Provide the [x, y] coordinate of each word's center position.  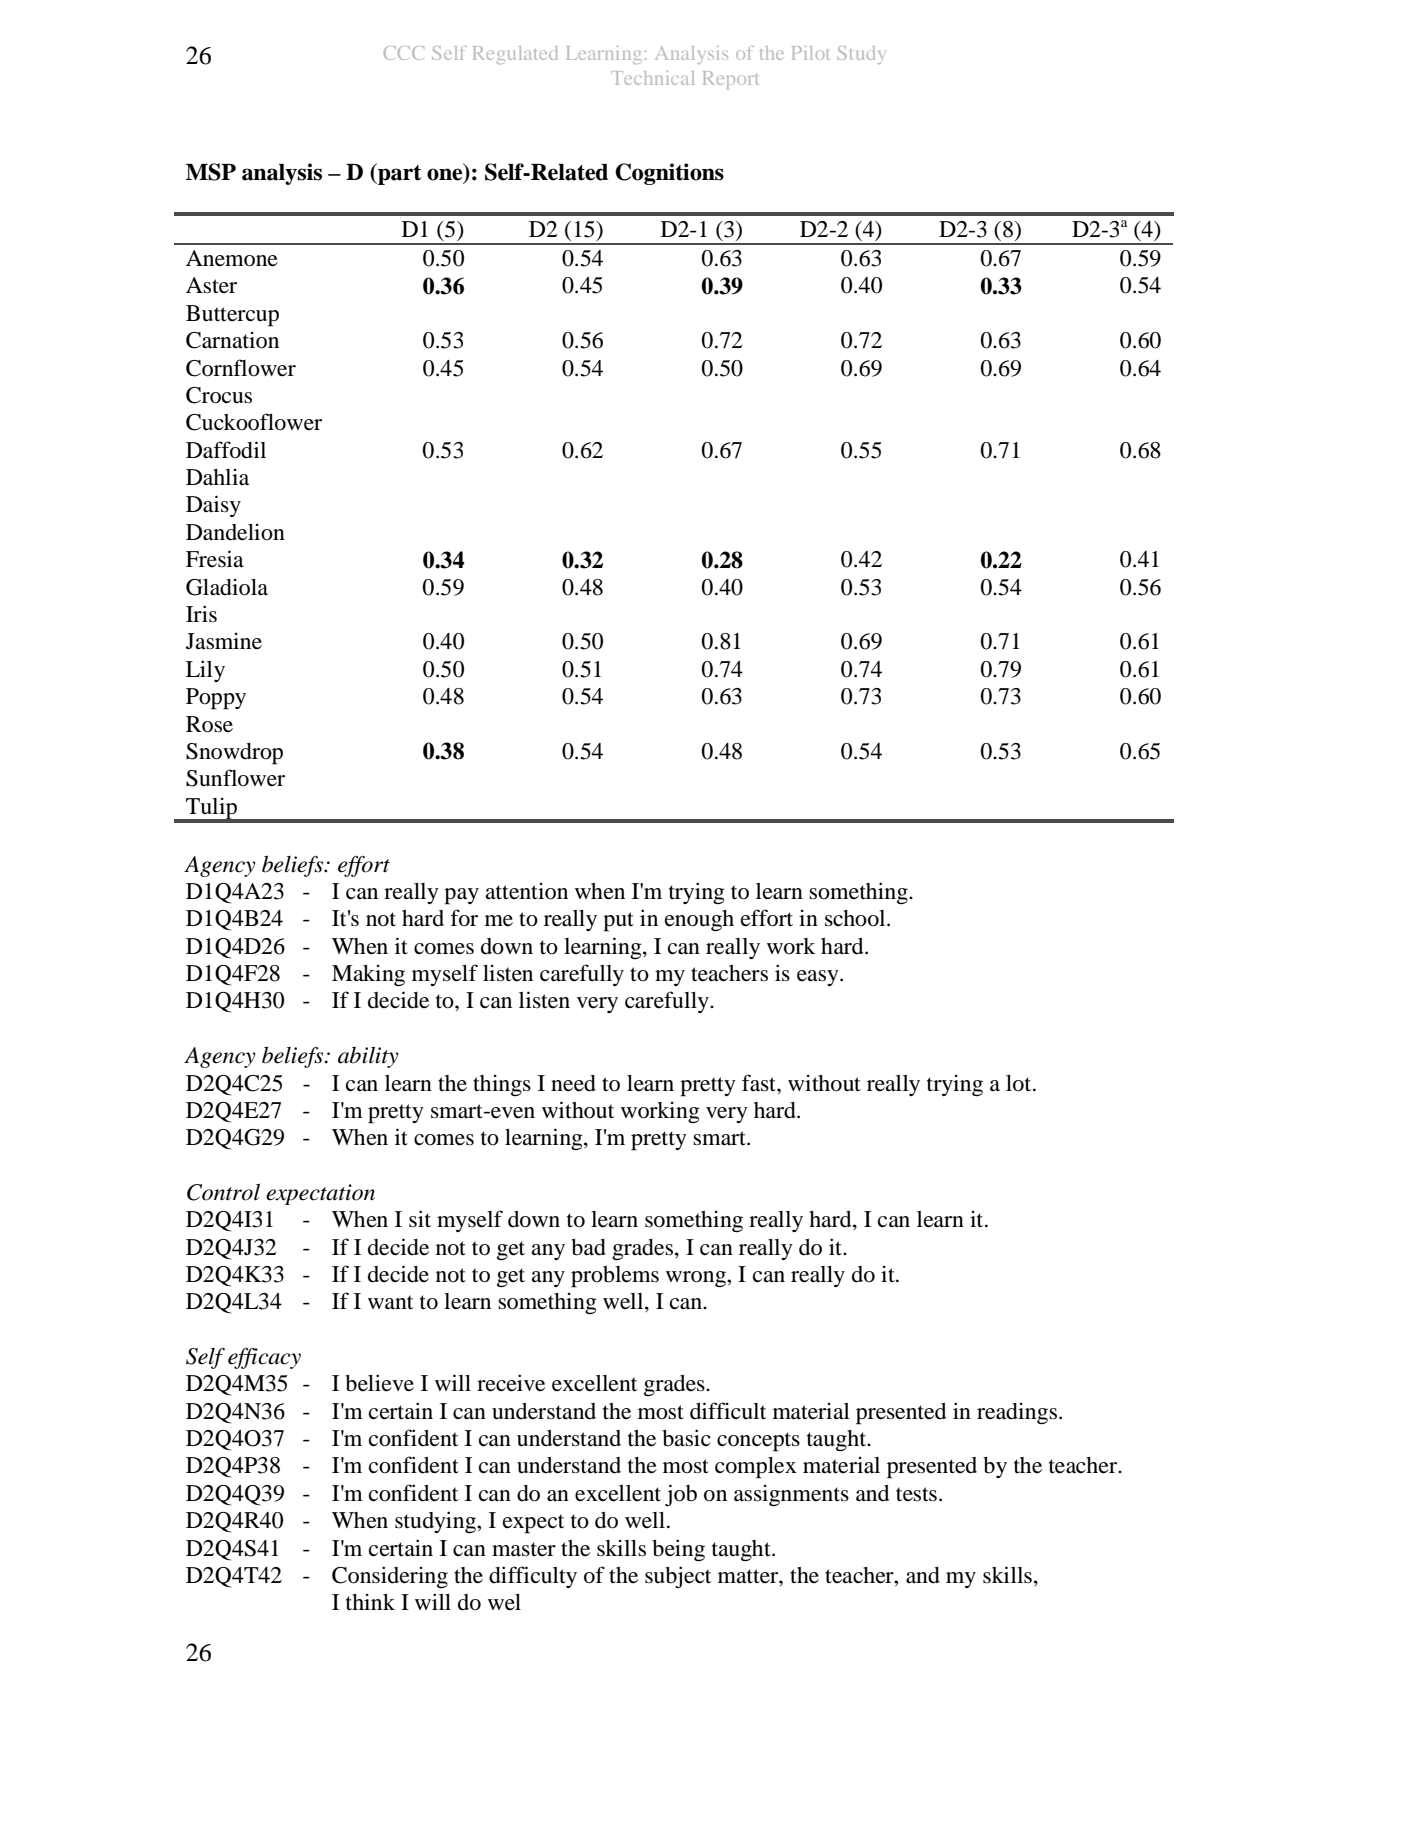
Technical [652, 78]
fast [760, 1083]
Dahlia [217, 476]
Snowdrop [234, 754]
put [618, 922]
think [370, 1601]
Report [731, 80]
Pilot [811, 53]
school [856, 918]
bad [588, 1247]
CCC [404, 53]
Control [223, 1192]
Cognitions [669, 174]
